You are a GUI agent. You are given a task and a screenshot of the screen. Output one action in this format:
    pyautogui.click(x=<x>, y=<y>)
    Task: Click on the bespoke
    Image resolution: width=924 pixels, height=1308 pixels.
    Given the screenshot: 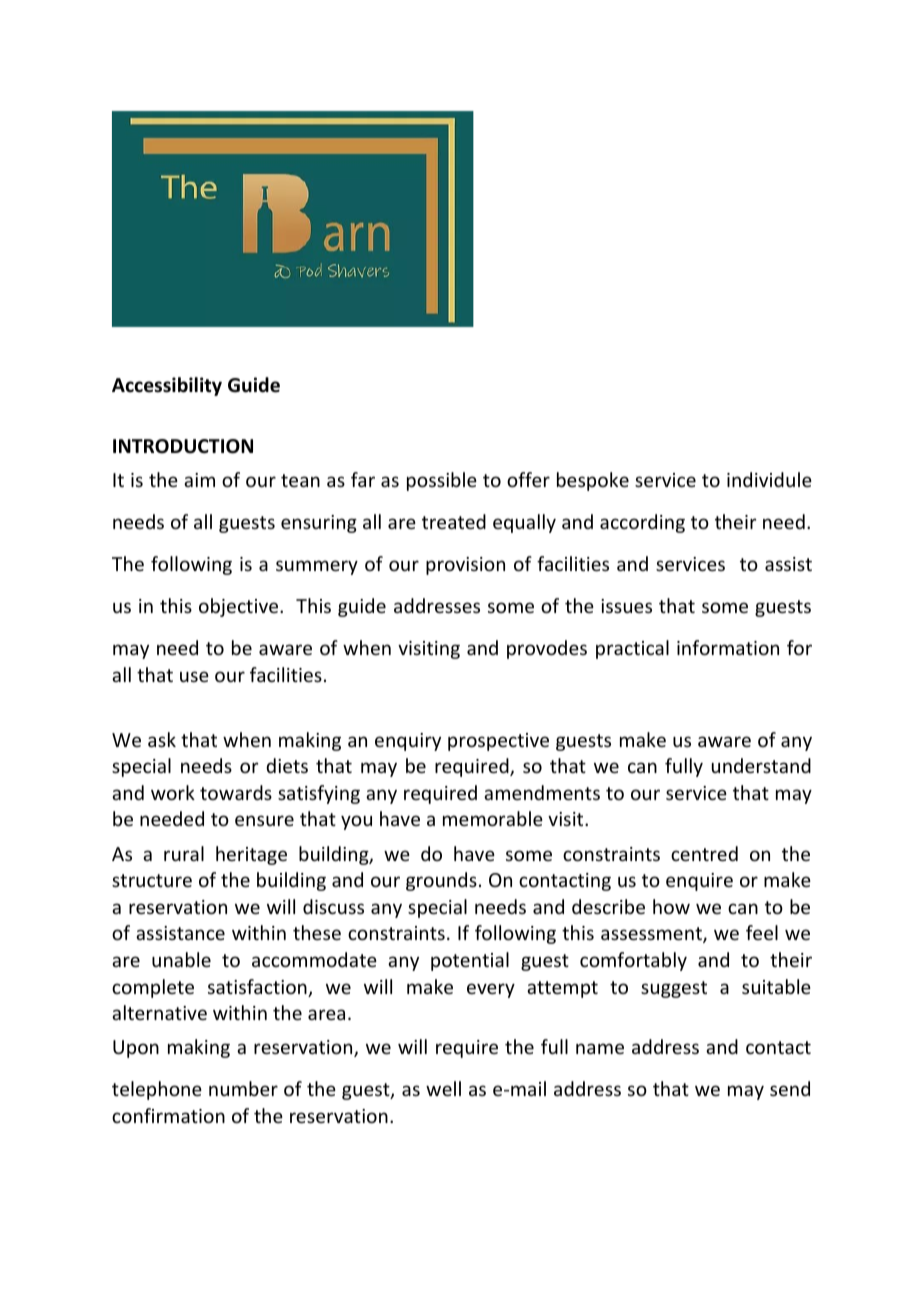 What is the action you would take?
    pyautogui.click(x=593, y=481)
